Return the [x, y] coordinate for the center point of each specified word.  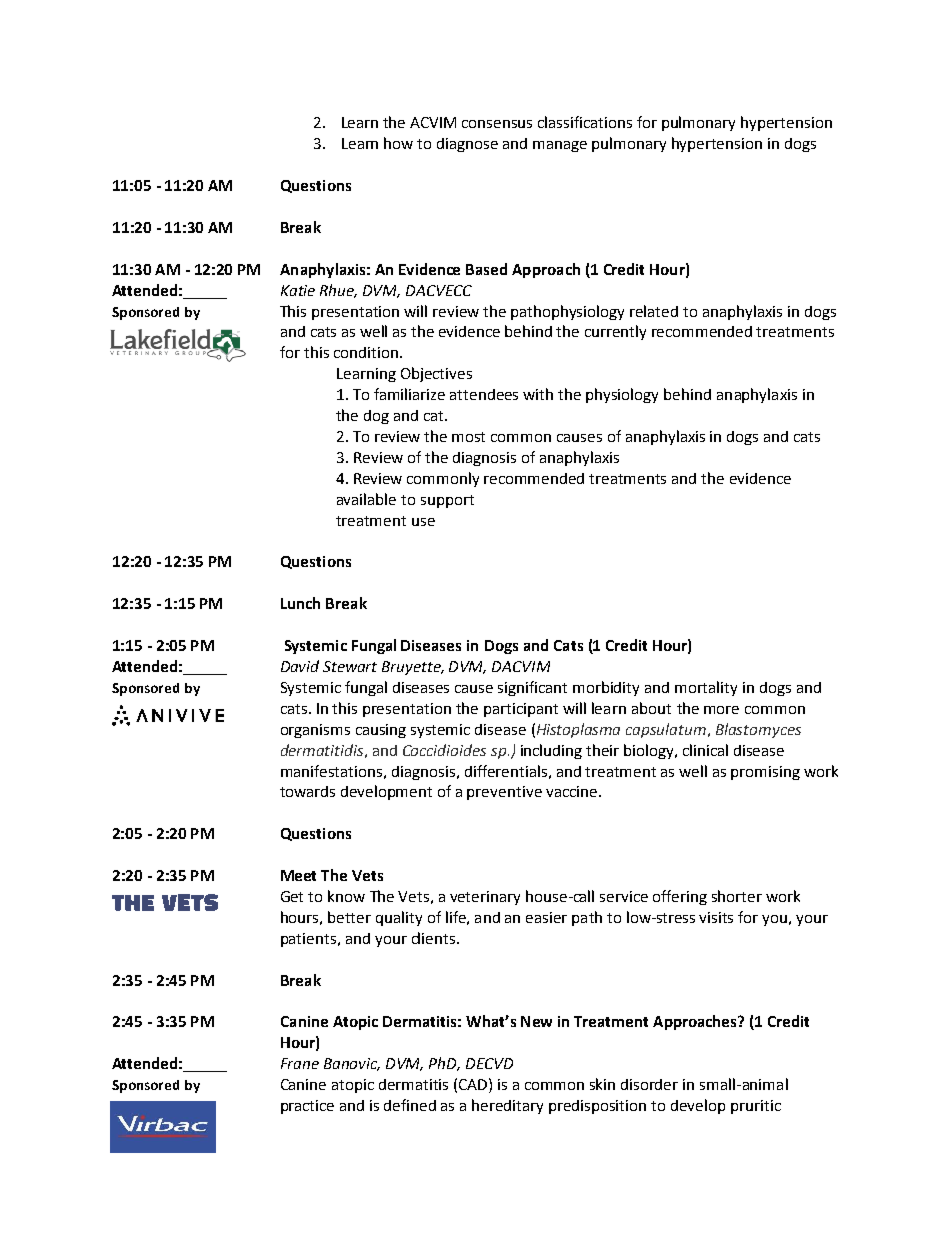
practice [307, 1107]
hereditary [507, 1106]
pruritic [756, 1107]
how [398, 143]
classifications [585, 122]
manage [560, 146]
